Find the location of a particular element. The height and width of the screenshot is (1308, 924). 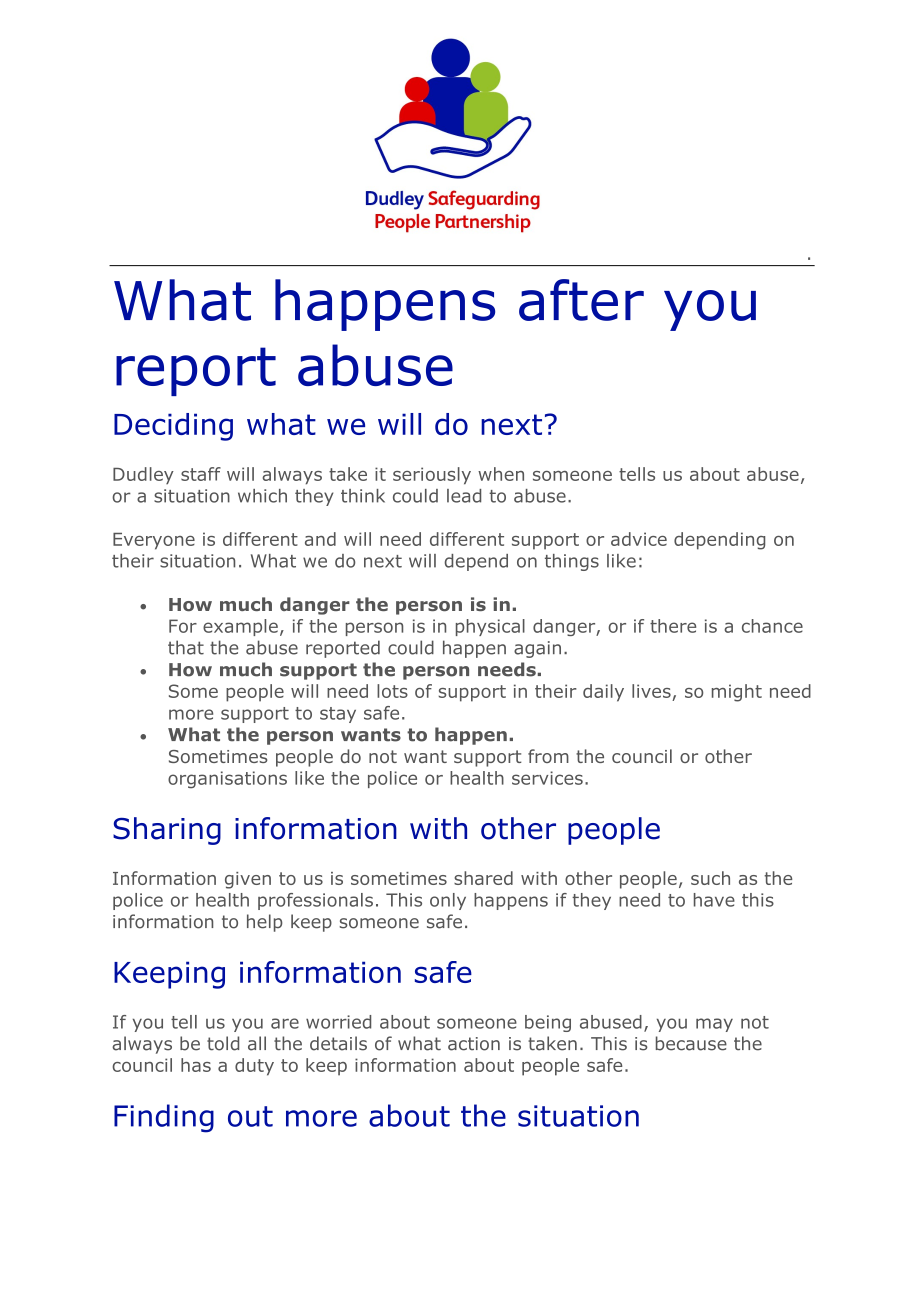

Deciding is located at coordinates (173, 427).
